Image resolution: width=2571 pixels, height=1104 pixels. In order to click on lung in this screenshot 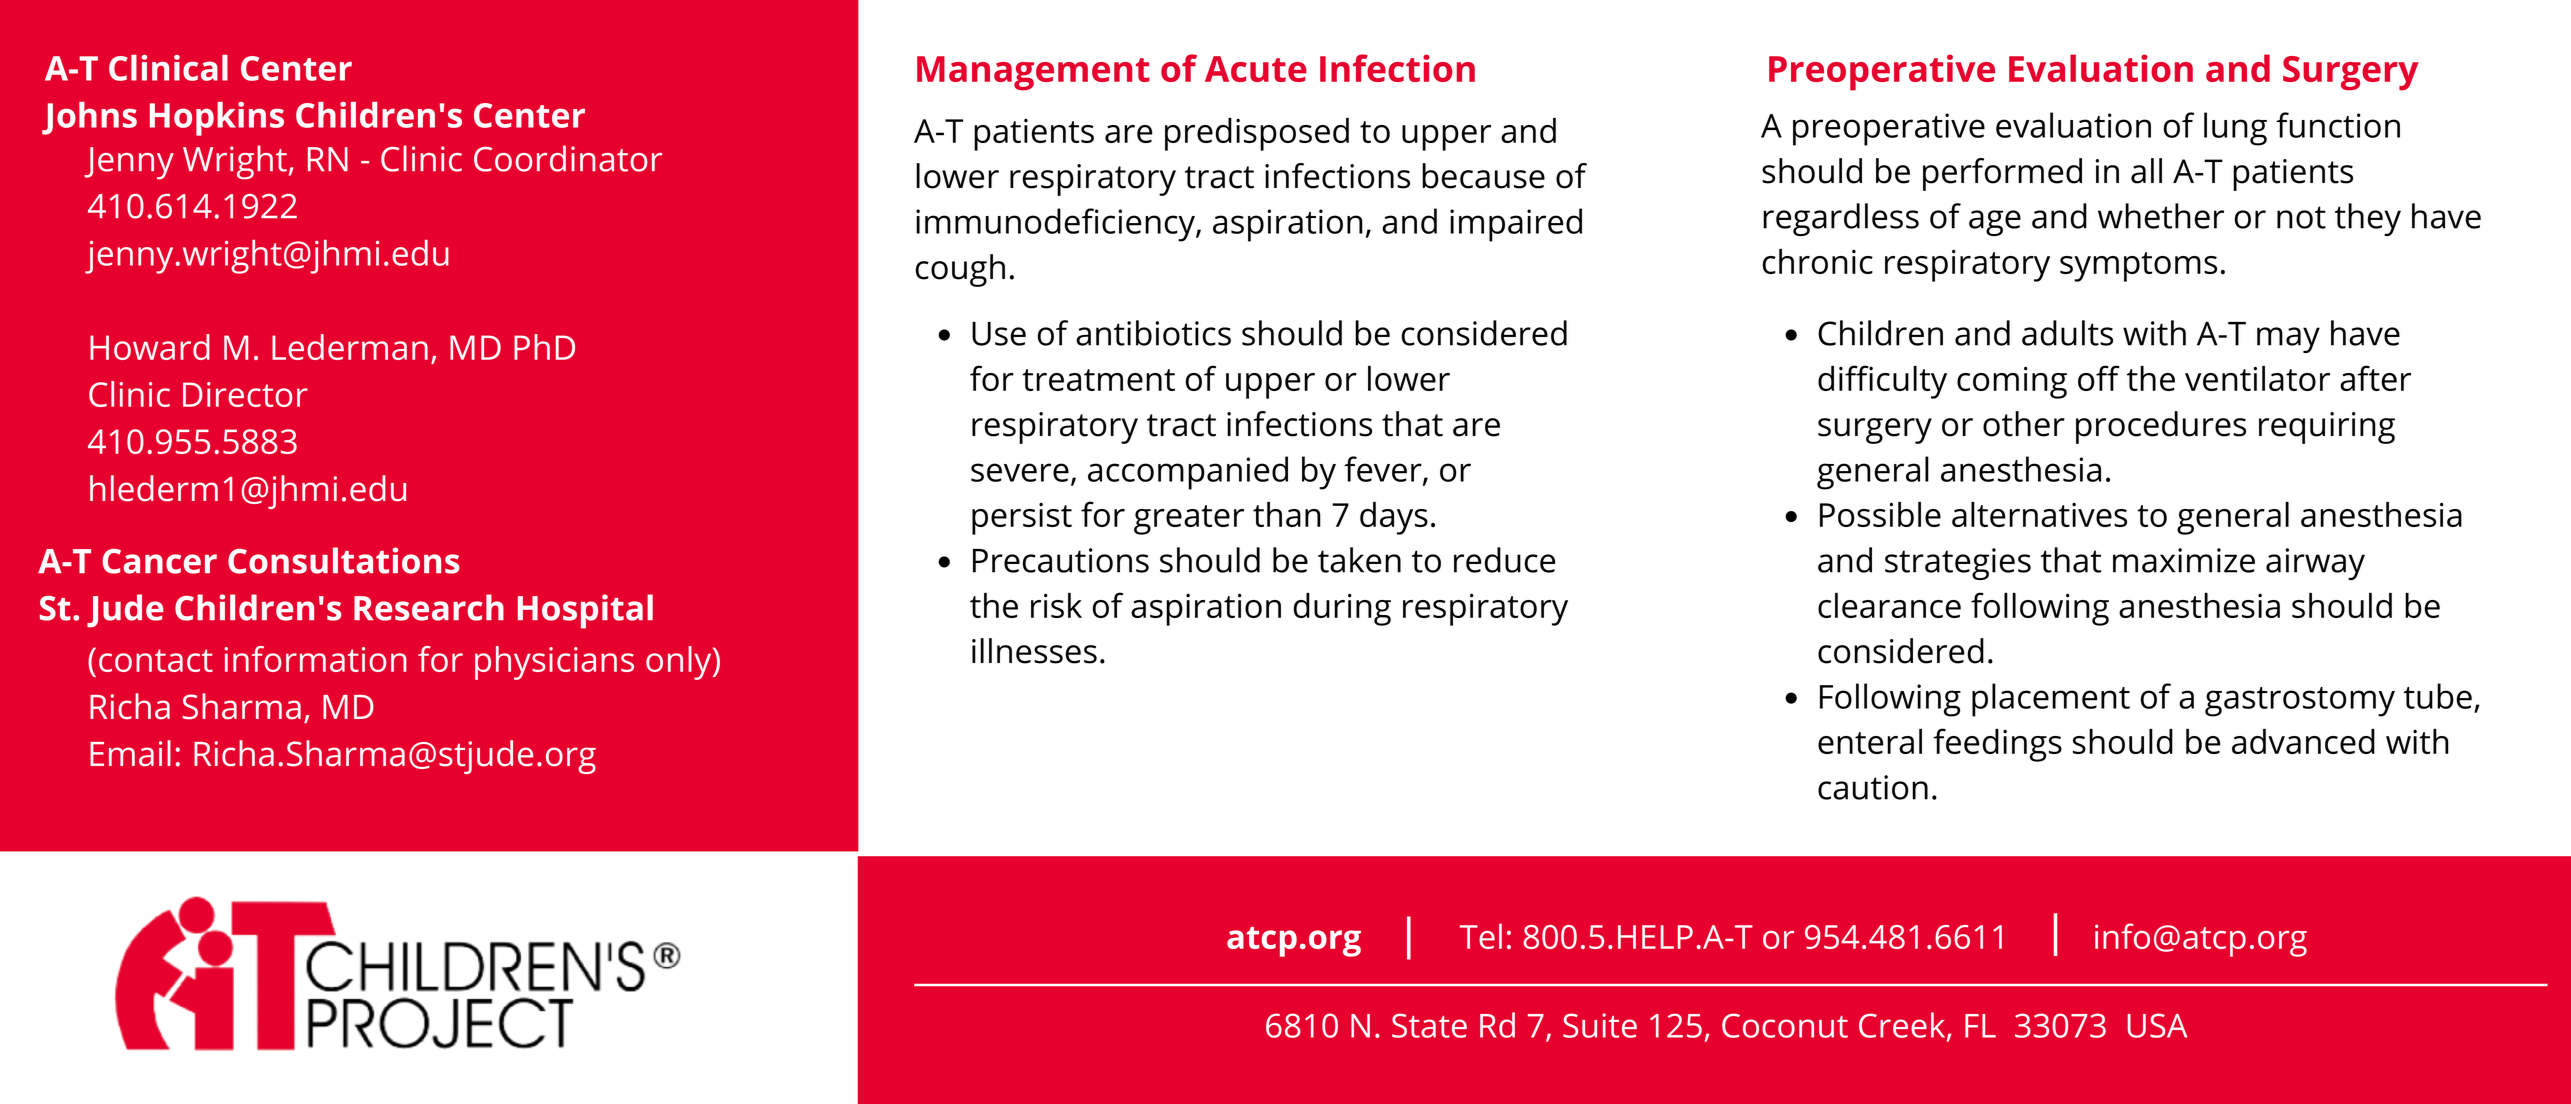, I will do `click(2235, 129)`.
